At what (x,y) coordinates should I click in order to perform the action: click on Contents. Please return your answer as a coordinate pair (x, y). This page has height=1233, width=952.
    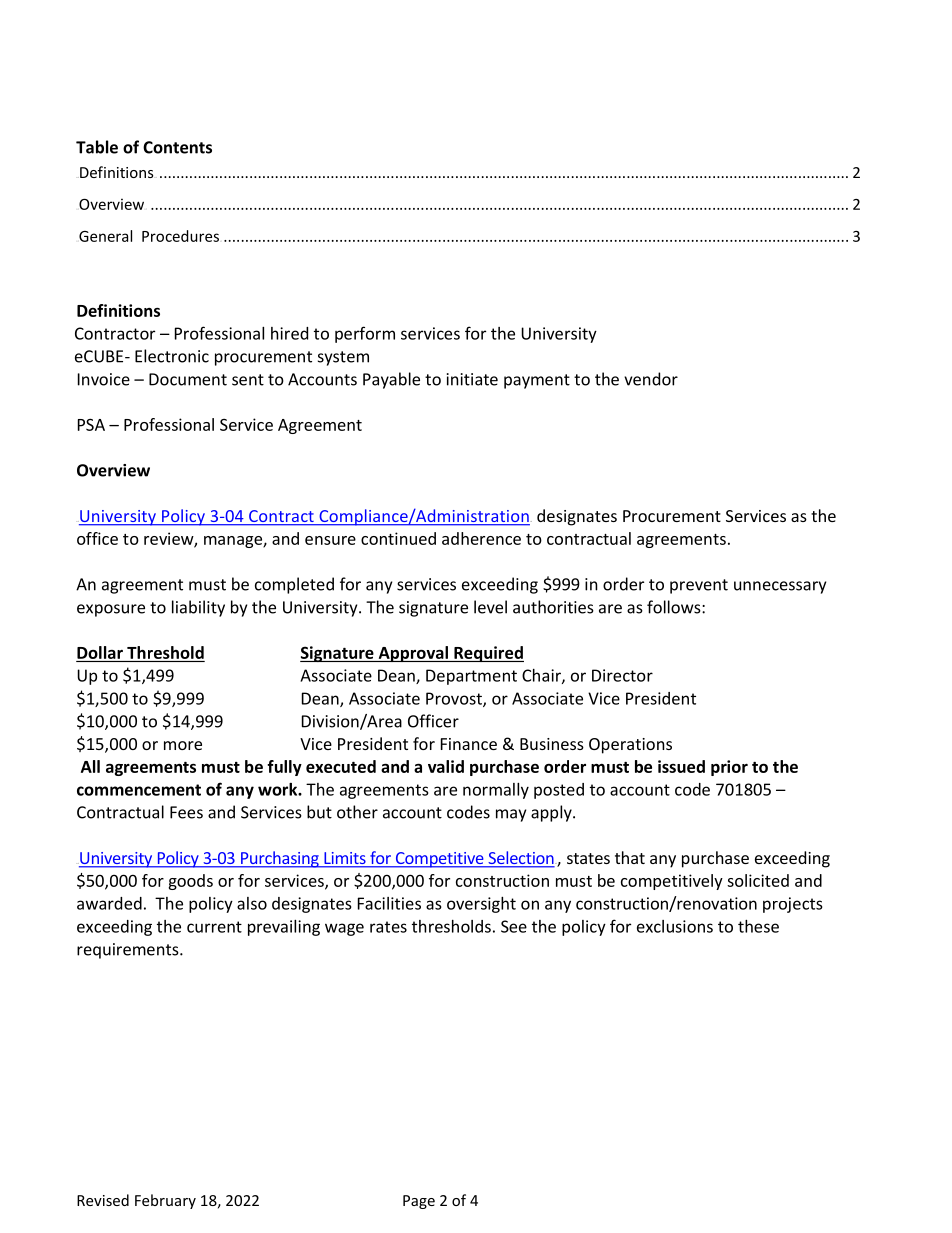
    Looking at the image, I should click on (177, 147).
